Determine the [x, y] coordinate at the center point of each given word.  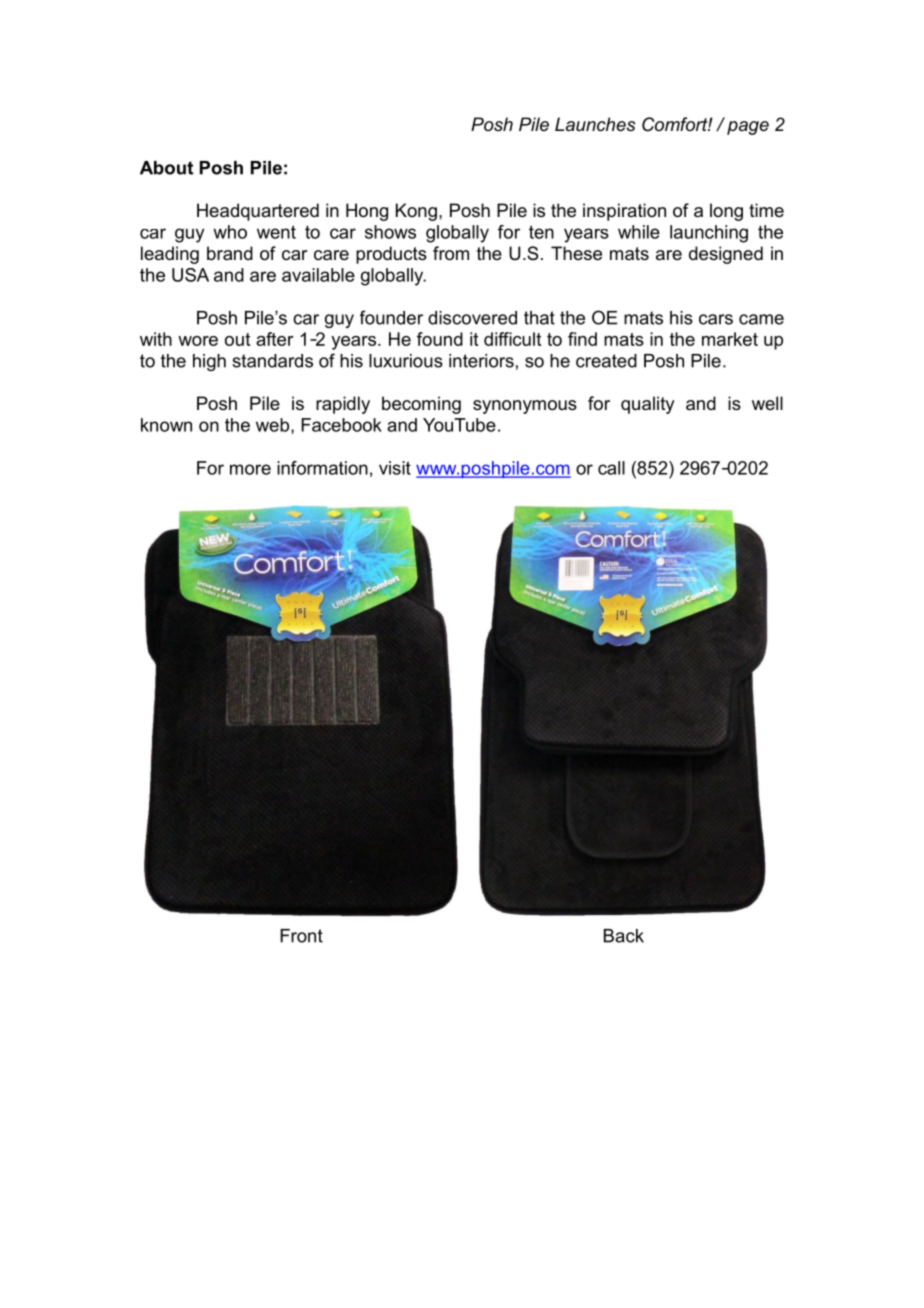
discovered [472, 318]
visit [395, 468]
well [767, 403]
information [322, 468]
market [730, 339]
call [611, 468]
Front [301, 936]
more [250, 469]
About [166, 168]
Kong [416, 212]
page [748, 128]
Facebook [341, 425]
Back [624, 936]
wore [198, 341]
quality [647, 405]
